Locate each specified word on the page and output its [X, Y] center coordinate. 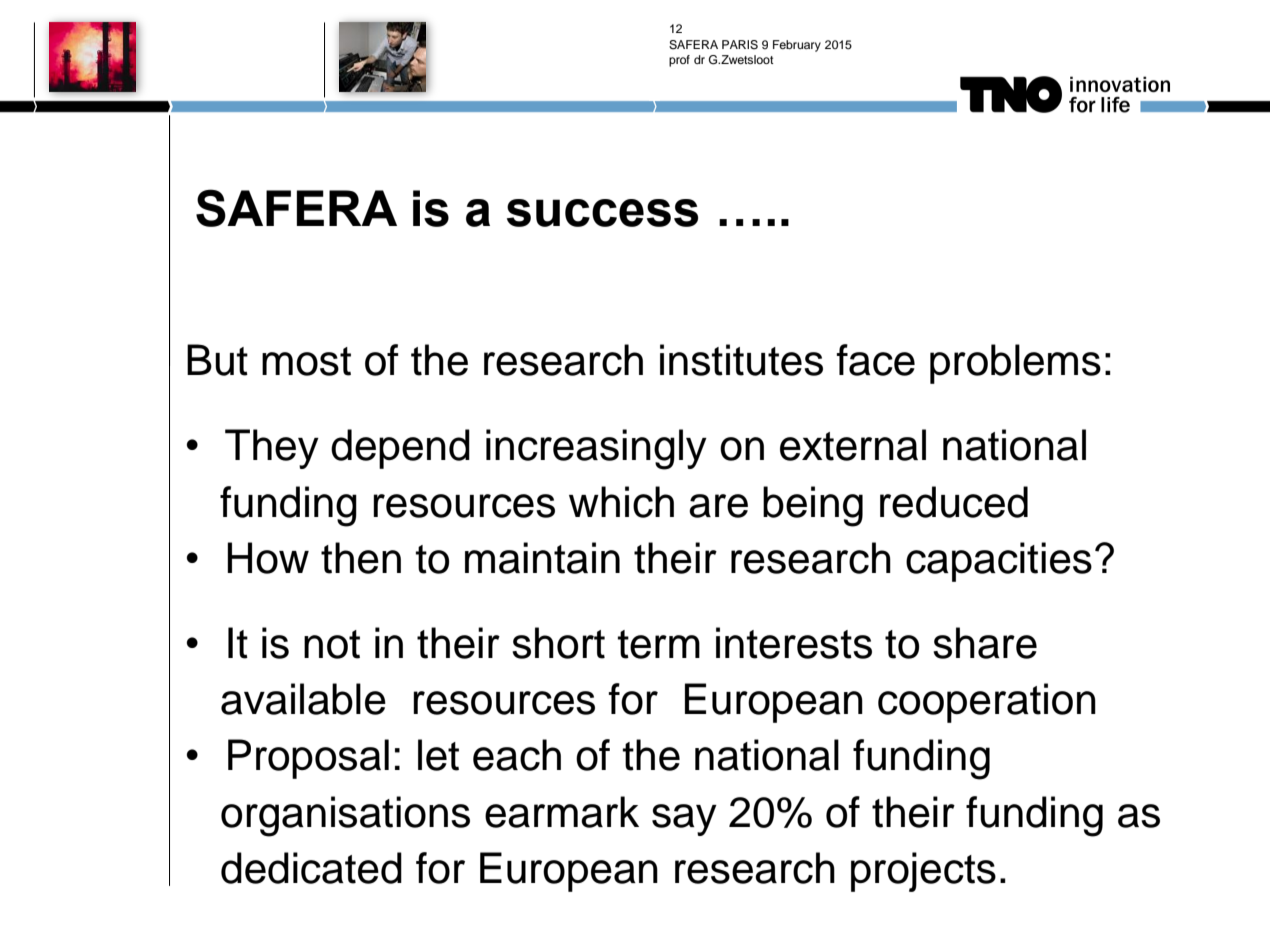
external [853, 445]
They [272, 449]
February [797, 46]
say [684, 820]
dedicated [311, 868]
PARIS [740, 45]
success [602, 213]
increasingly [596, 449]
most [306, 361]
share [985, 643]
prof [679, 61]
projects [923, 872]
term [658, 644]
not [332, 644]
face [875, 360]
